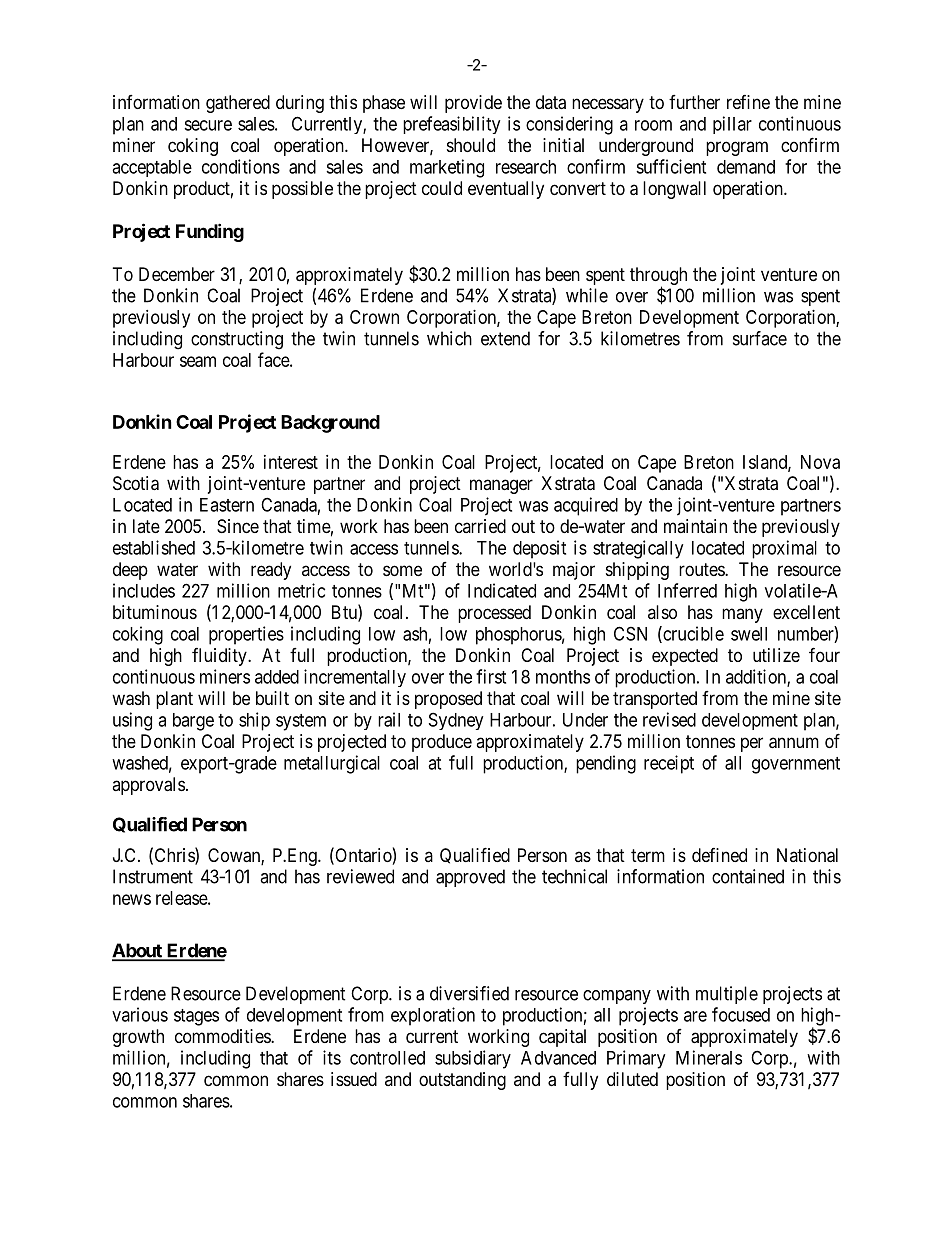  I want to click on Indicated, so click(502, 590).
